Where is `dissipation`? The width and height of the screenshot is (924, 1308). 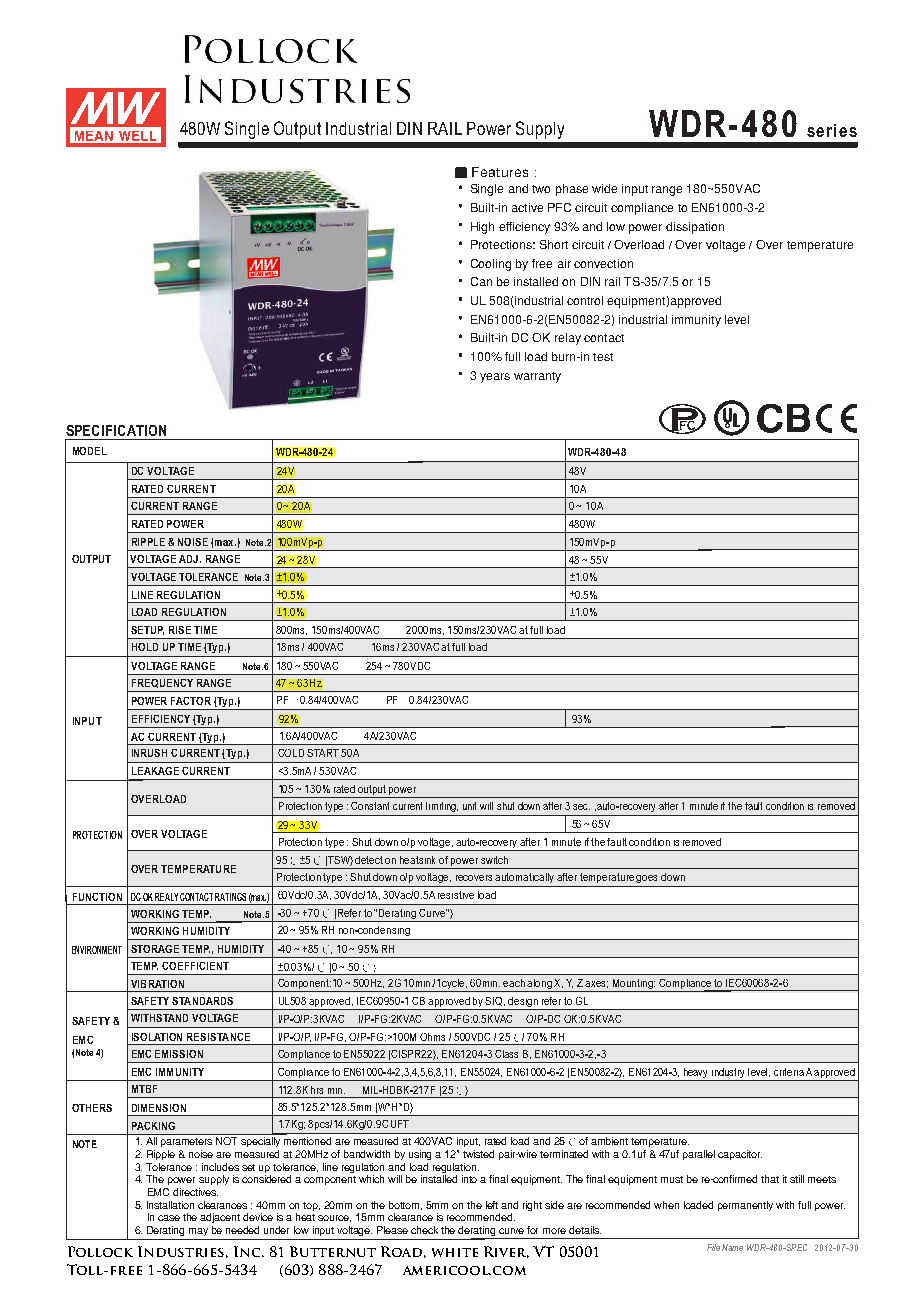
dissipation is located at coordinates (695, 228).
